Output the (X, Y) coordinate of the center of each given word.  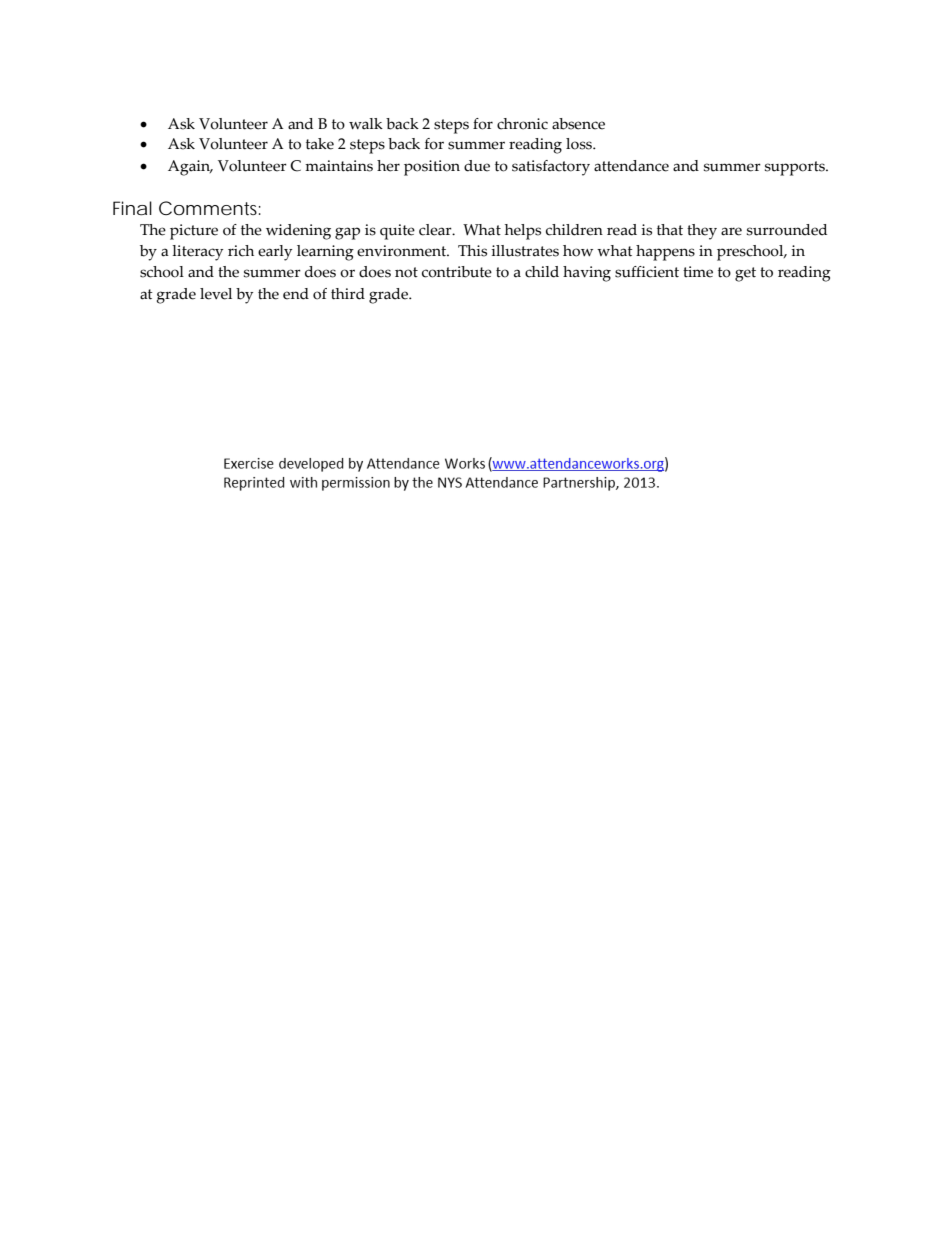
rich (241, 251)
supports (796, 168)
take (320, 144)
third (348, 294)
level (216, 294)
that (670, 230)
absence (578, 124)
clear (436, 230)
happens (665, 253)
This (472, 251)
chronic (522, 124)
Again (190, 168)
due (477, 166)
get (745, 274)
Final (132, 208)
